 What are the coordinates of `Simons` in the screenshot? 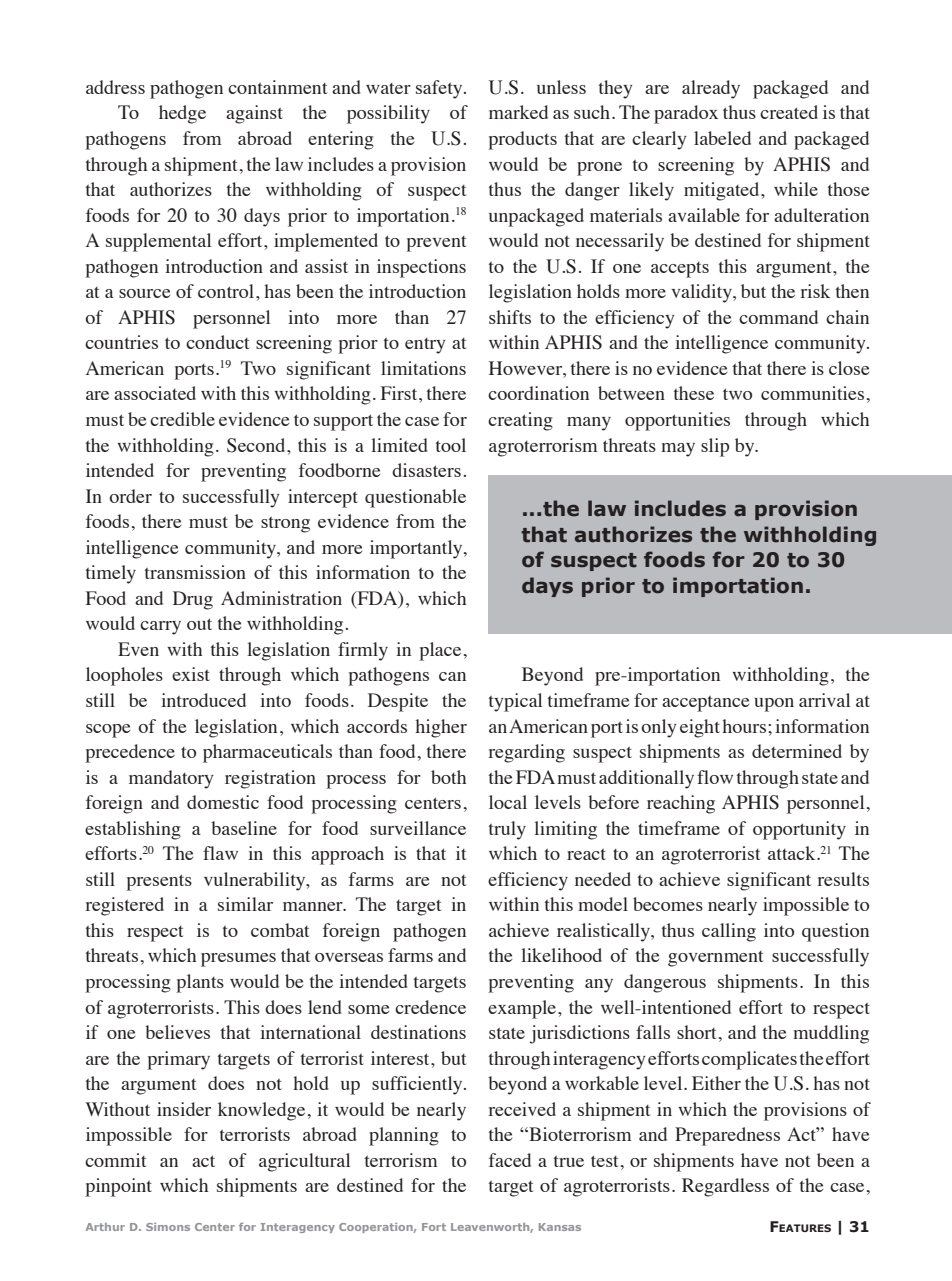 It's located at (168, 1227).
